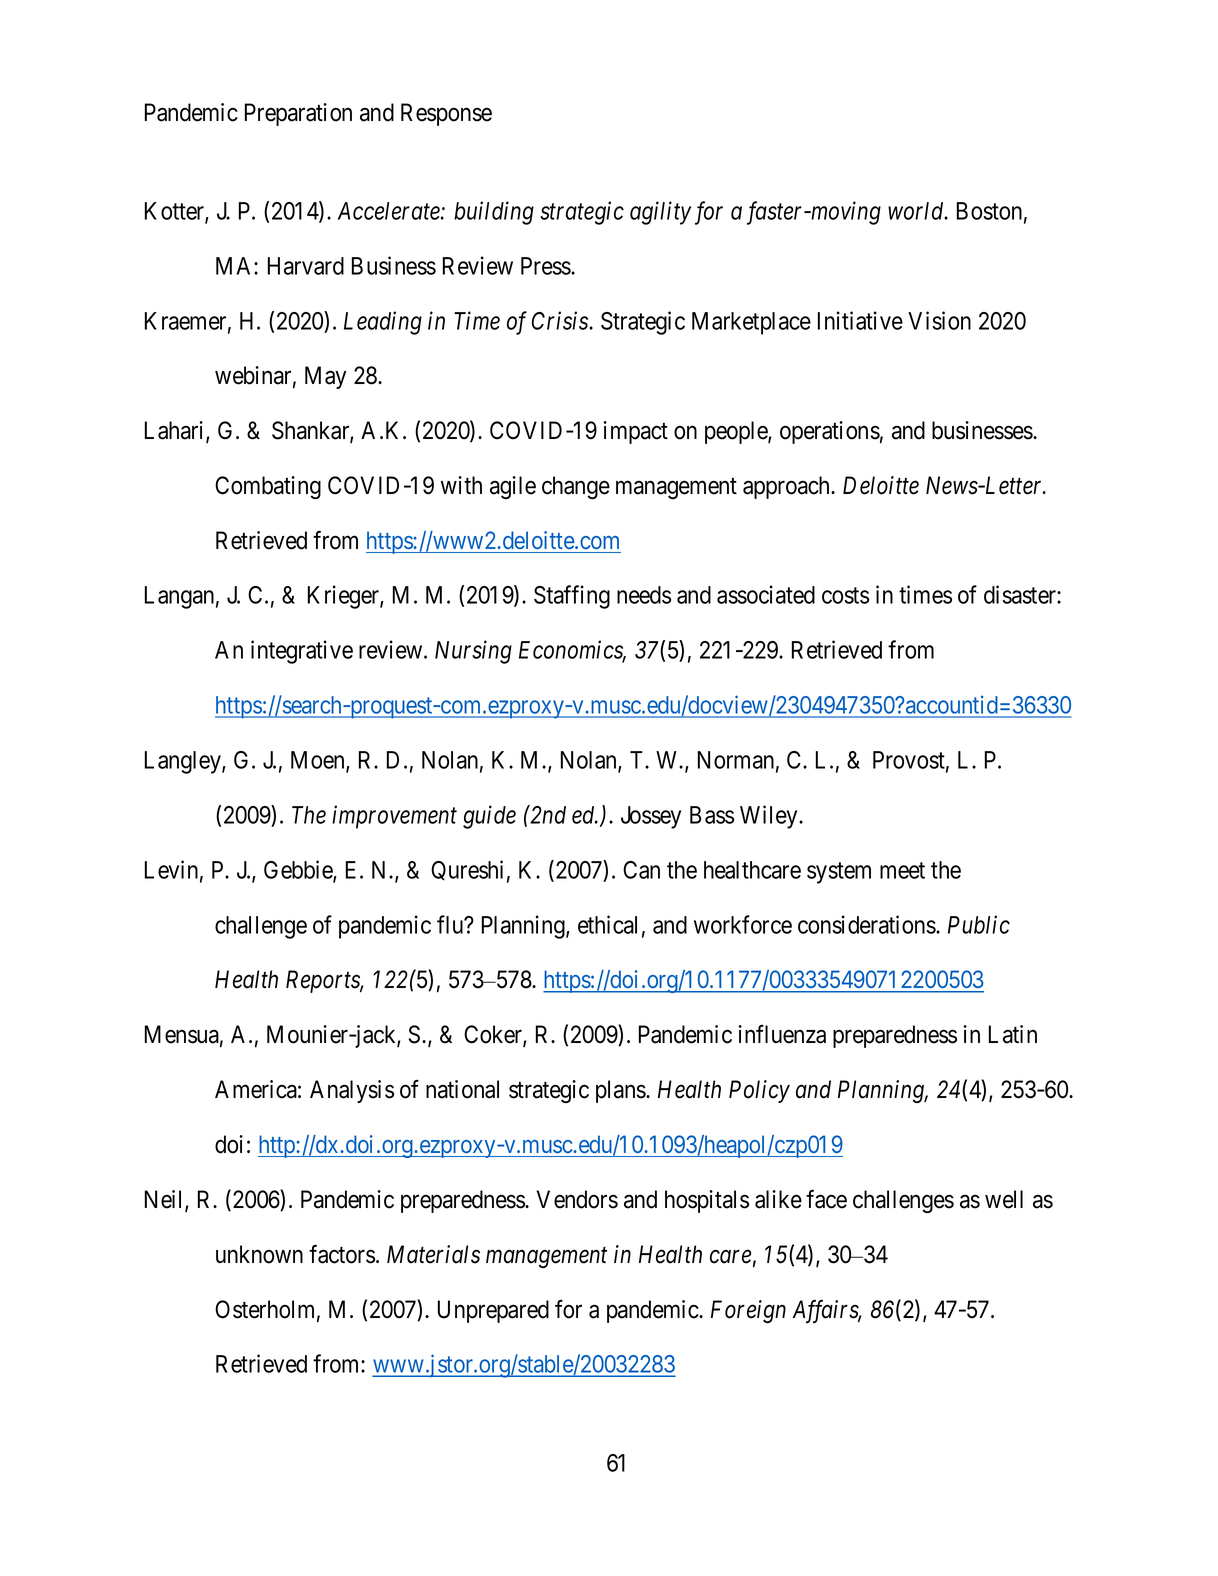 This document has width=1218, height=1576. Describe the element at coordinates (826, 1199) in the document. I see `face` at that location.
